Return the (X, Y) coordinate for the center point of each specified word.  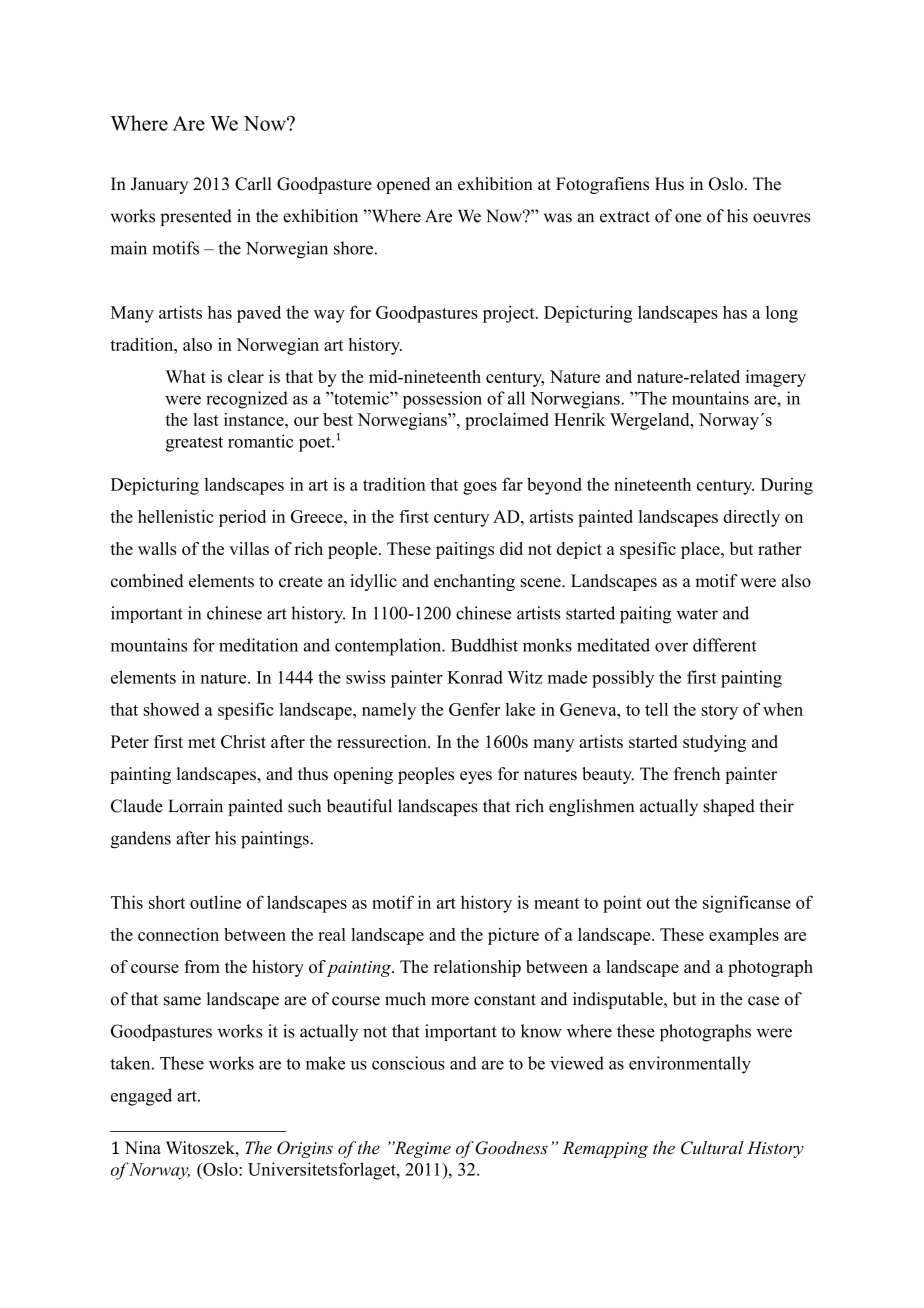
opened (403, 185)
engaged (141, 1097)
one (688, 218)
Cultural (712, 1148)
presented (196, 217)
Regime (421, 1149)
